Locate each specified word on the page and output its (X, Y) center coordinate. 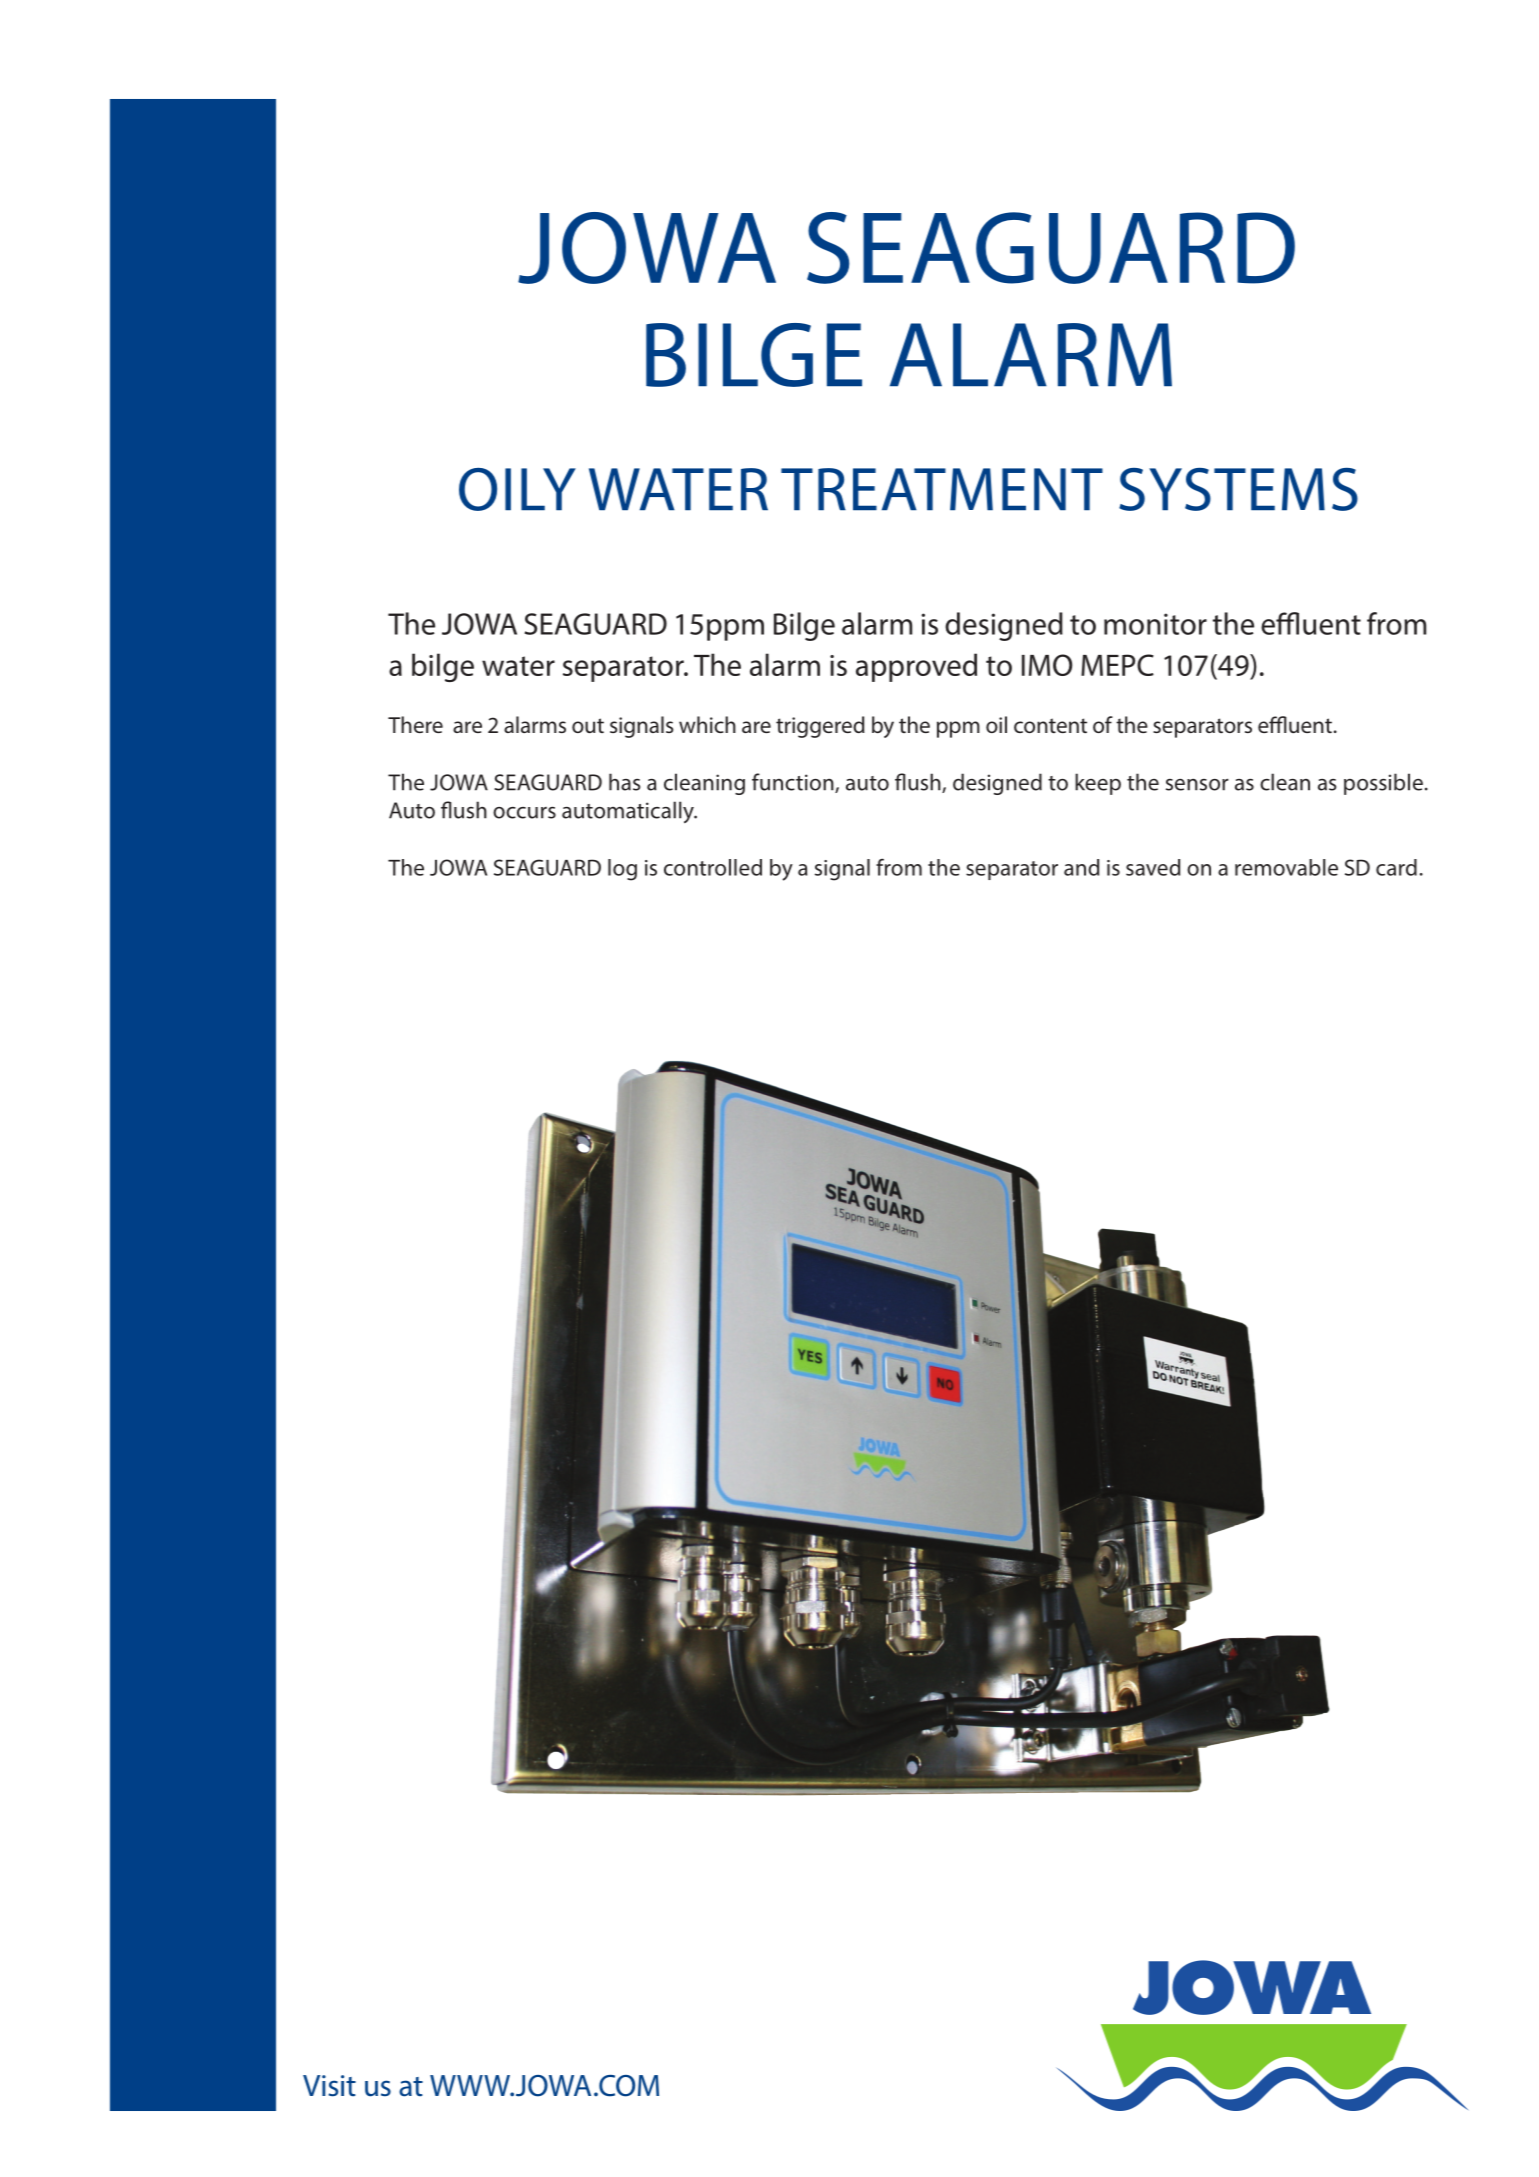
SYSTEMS (1238, 489)
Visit (329, 2086)
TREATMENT (942, 489)
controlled (713, 867)
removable (1286, 867)
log (622, 870)
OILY (517, 489)
